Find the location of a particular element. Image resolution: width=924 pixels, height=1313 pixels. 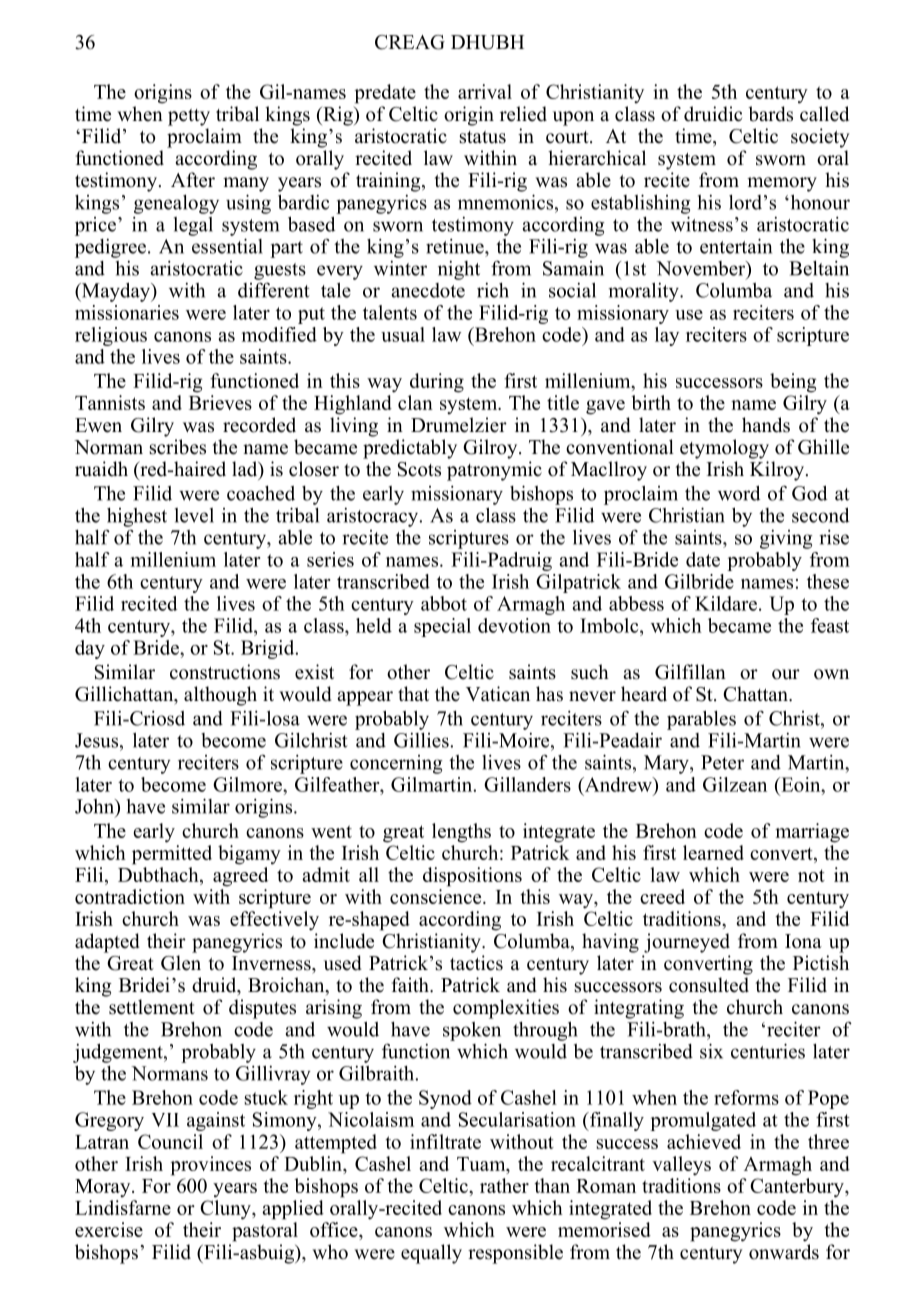

status is located at coordinates (483, 137).
